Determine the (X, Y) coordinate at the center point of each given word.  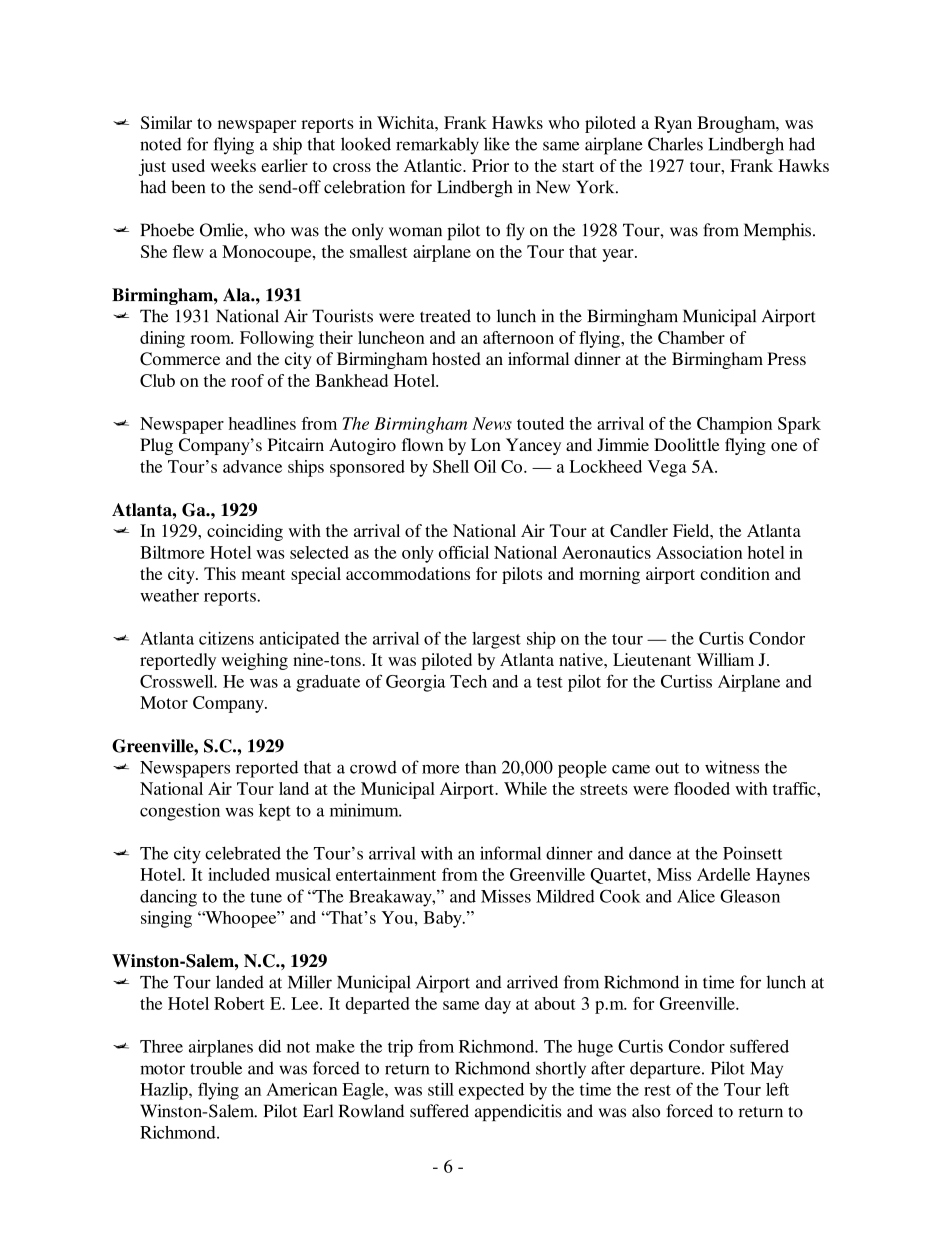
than (480, 767)
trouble (216, 1068)
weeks (233, 165)
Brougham (737, 124)
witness (732, 767)
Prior (490, 165)
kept (275, 812)
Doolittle (687, 444)
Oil (485, 466)
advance (252, 466)
